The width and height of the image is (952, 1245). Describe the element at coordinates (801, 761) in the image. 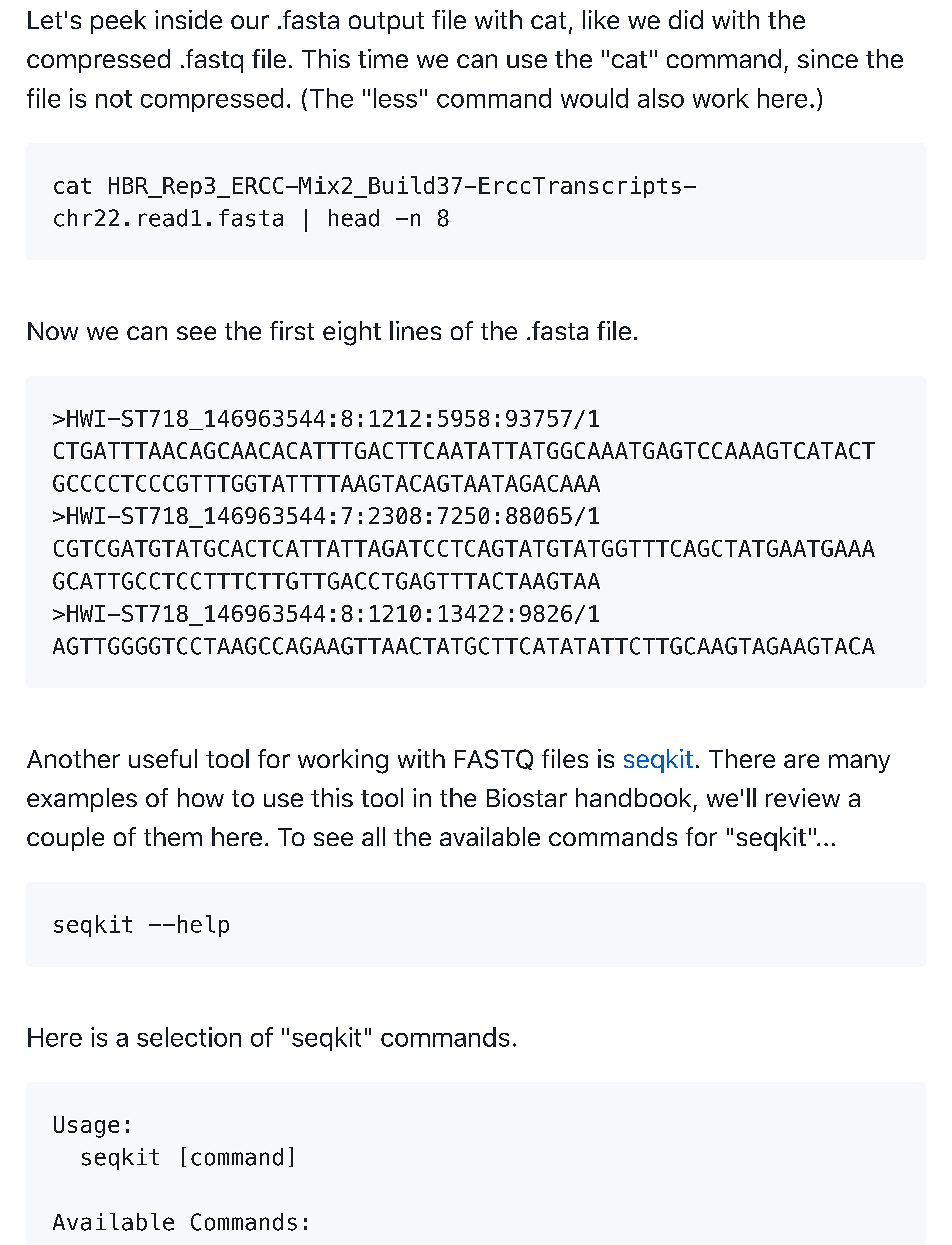

I see `are` at that location.
